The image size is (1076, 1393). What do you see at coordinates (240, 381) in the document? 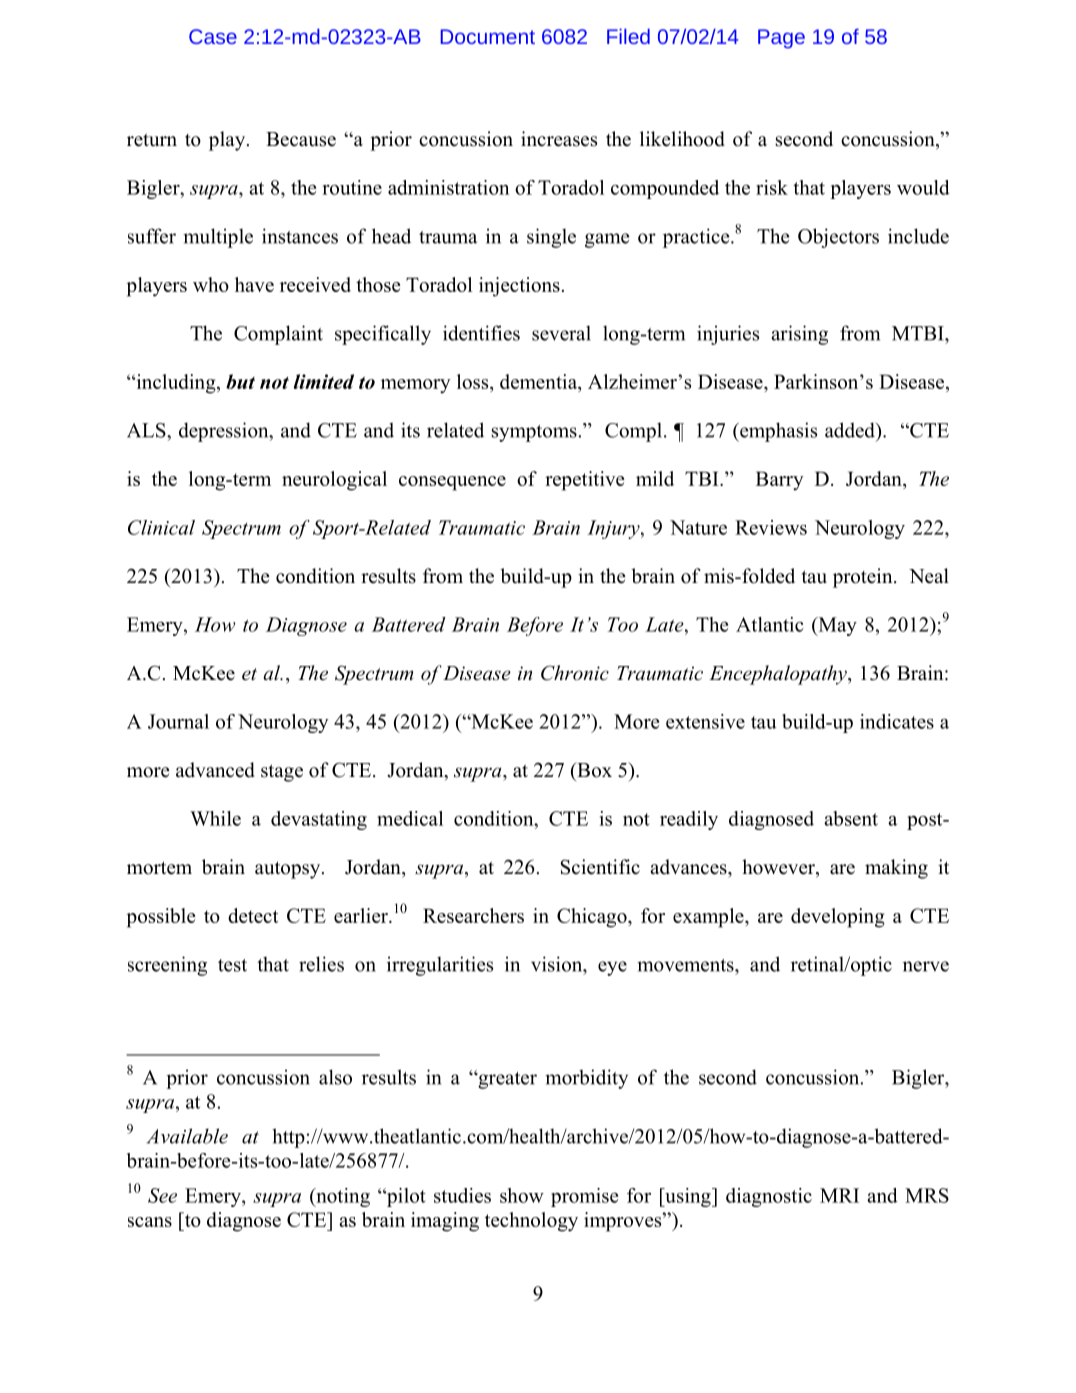
I see `but` at bounding box center [240, 381].
